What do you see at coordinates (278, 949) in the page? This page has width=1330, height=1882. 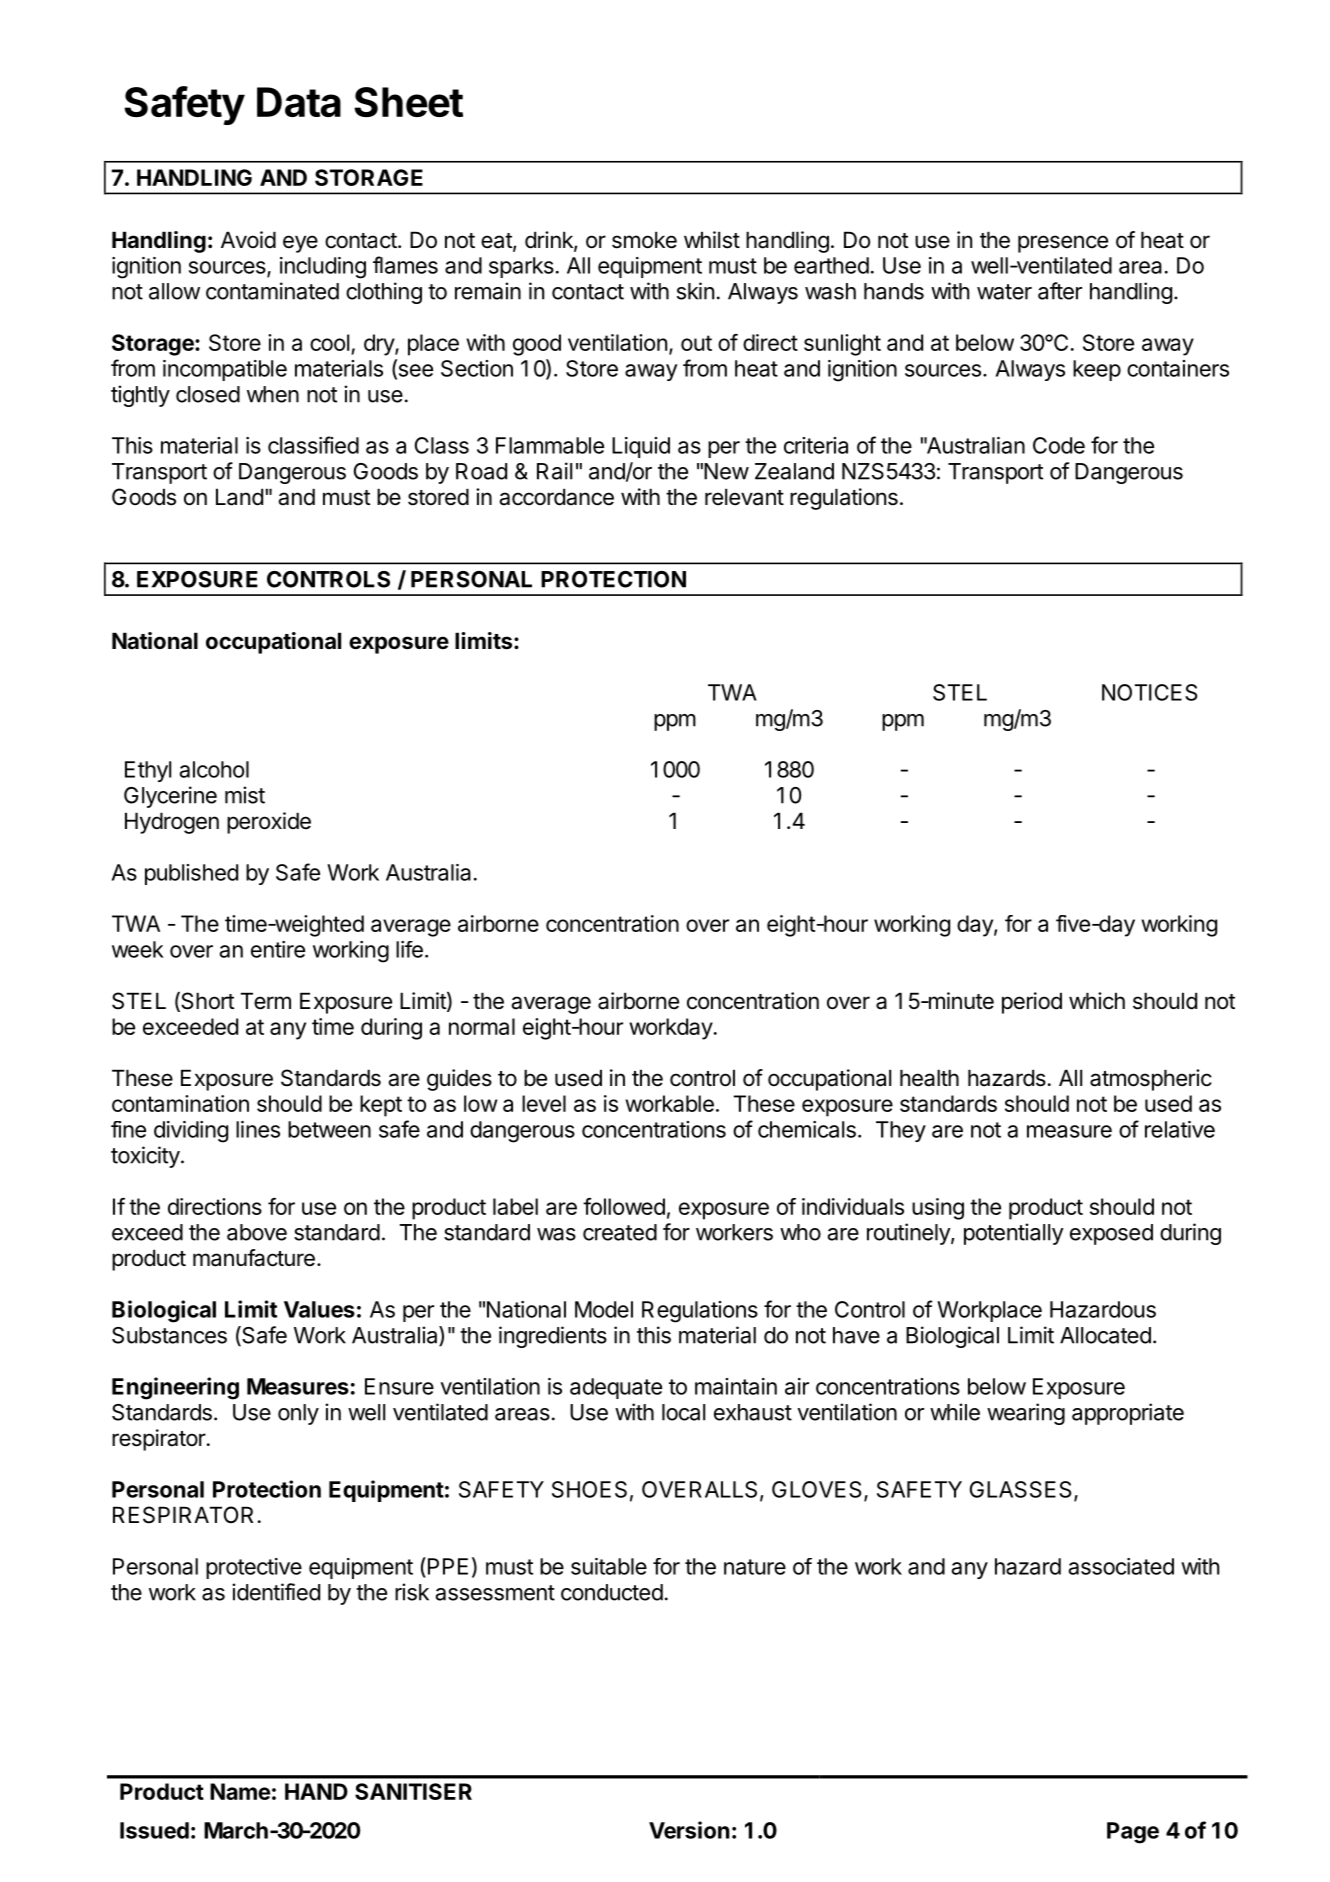 I see `entire` at bounding box center [278, 949].
